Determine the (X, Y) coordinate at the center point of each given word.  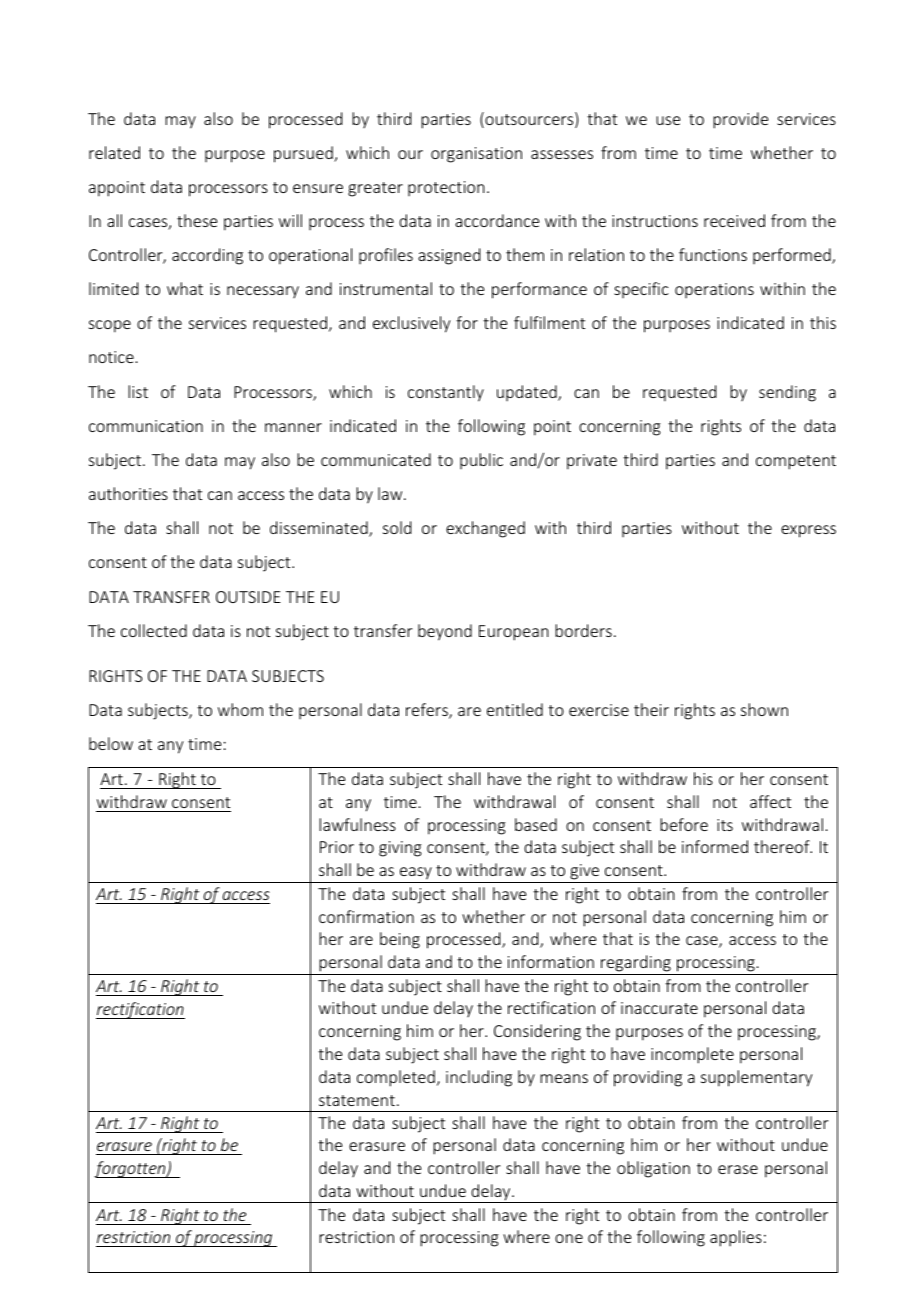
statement (357, 1100)
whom (240, 709)
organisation (476, 155)
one (569, 1238)
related (114, 152)
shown (764, 709)
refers (428, 711)
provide (740, 120)
